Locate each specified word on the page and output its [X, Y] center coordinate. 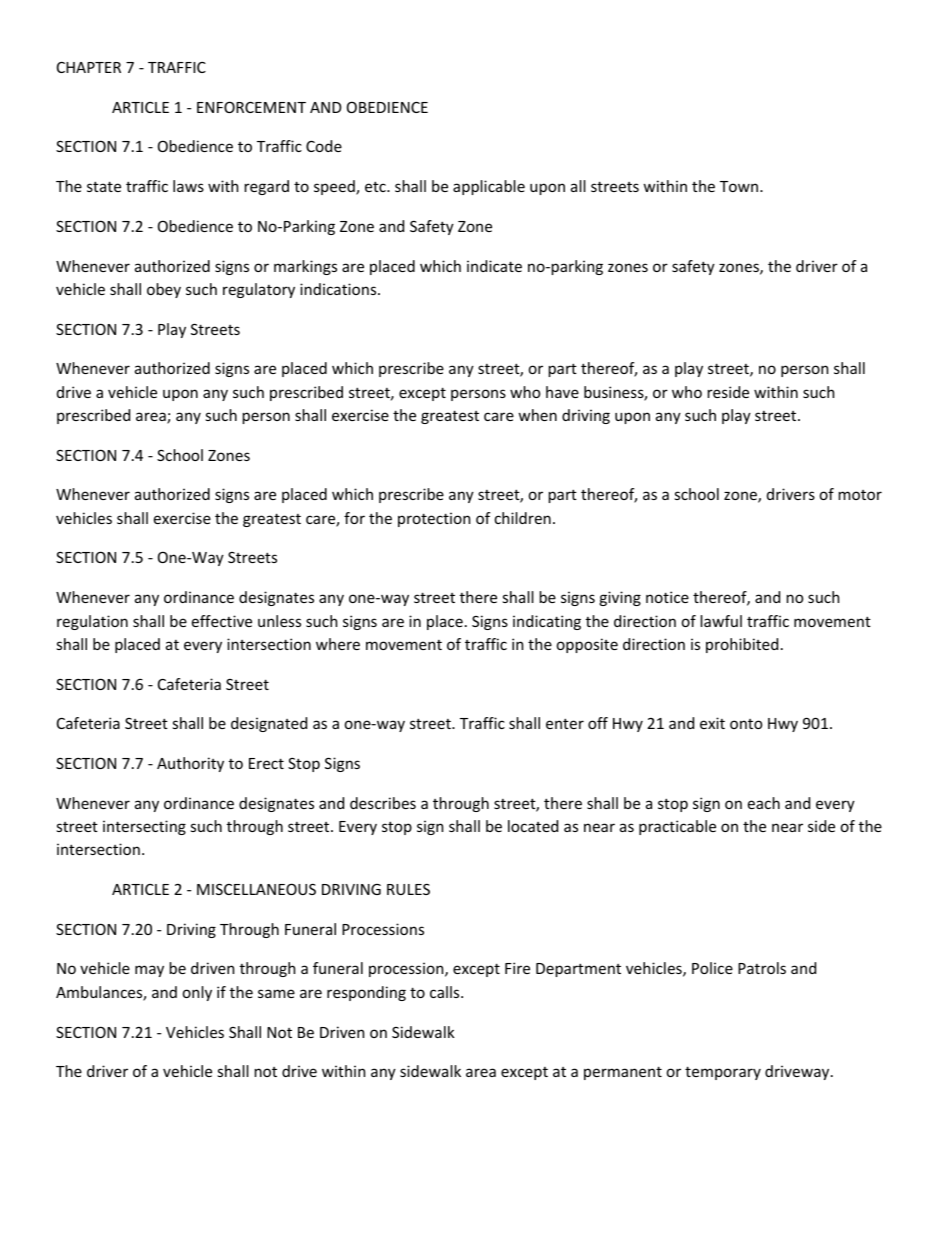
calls [446, 992]
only [197, 993]
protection [434, 519]
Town [740, 186]
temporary [723, 1073]
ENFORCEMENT [251, 107]
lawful [721, 621]
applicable [489, 187]
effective [222, 621]
